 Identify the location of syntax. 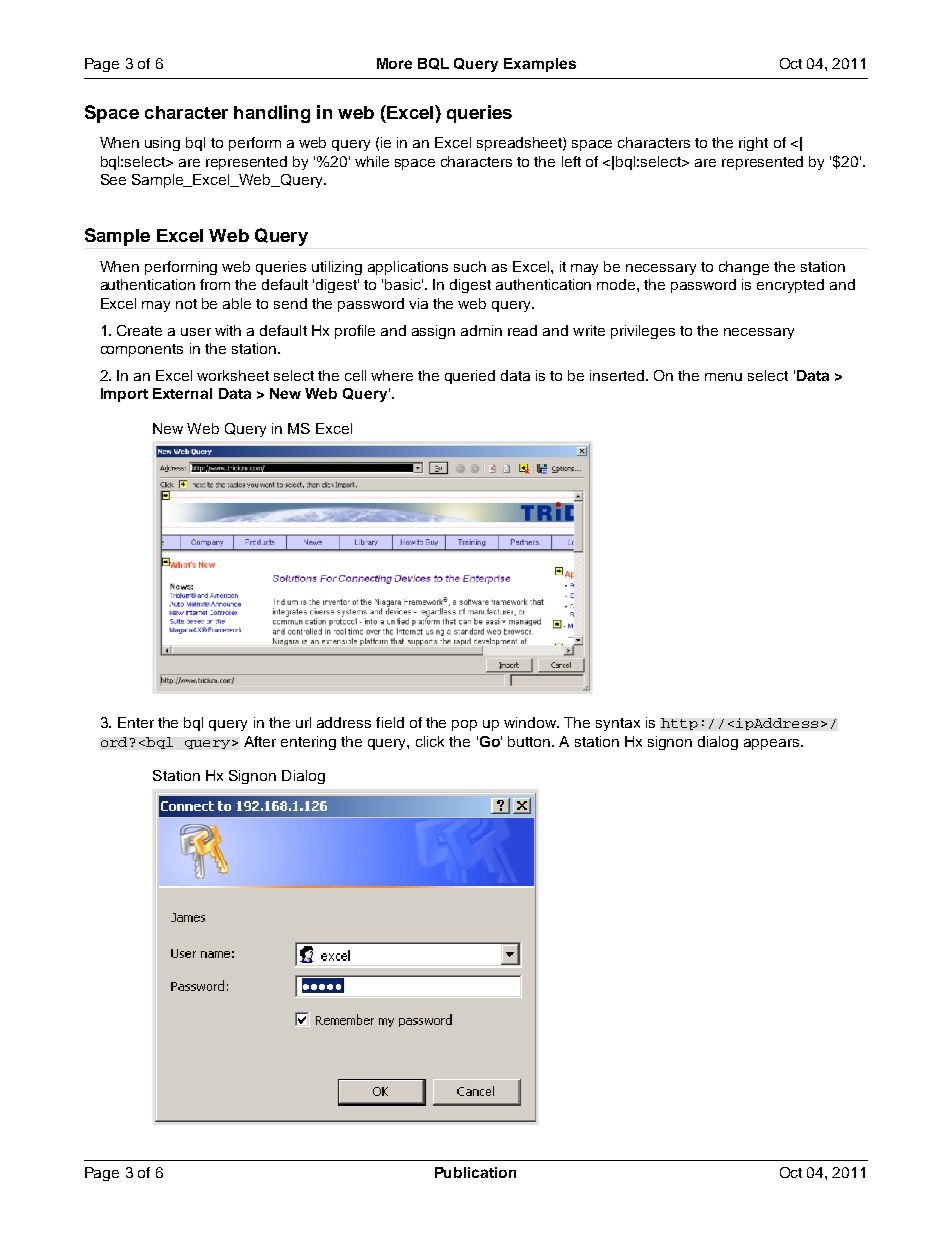
(618, 724).
